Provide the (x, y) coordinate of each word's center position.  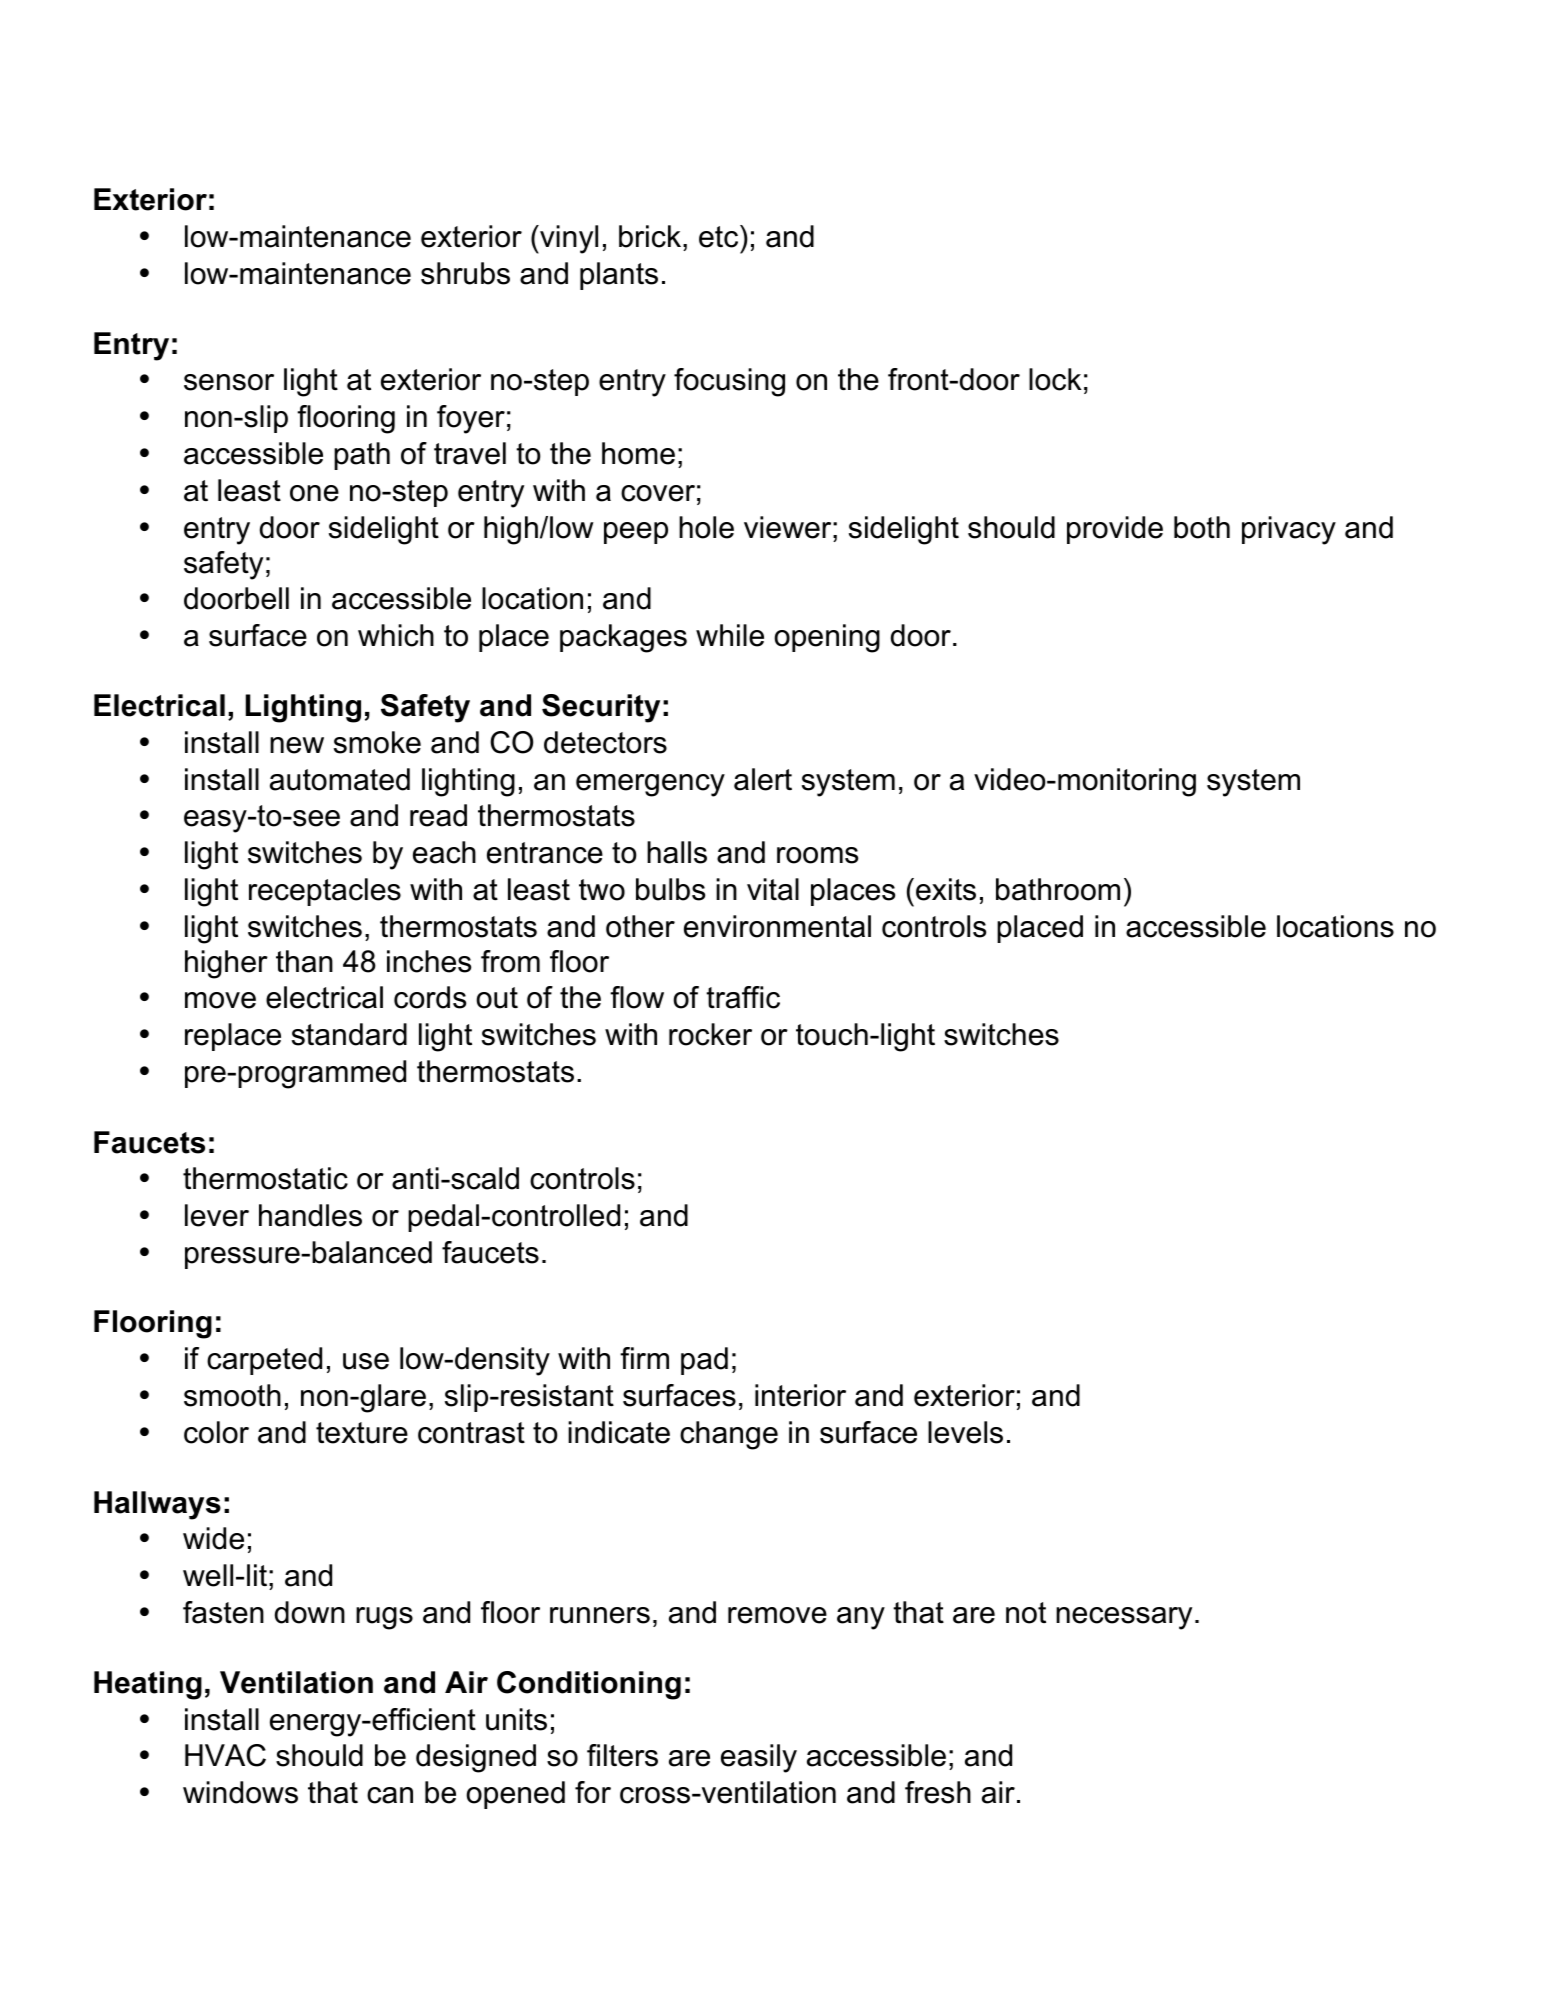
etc (720, 236)
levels (965, 1432)
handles (310, 1215)
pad (704, 1361)
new (297, 745)
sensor (229, 382)
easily (759, 1758)
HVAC (225, 1755)
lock (1055, 379)
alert (763, 779)
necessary (1124, 1618)
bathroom (1058, 889)
